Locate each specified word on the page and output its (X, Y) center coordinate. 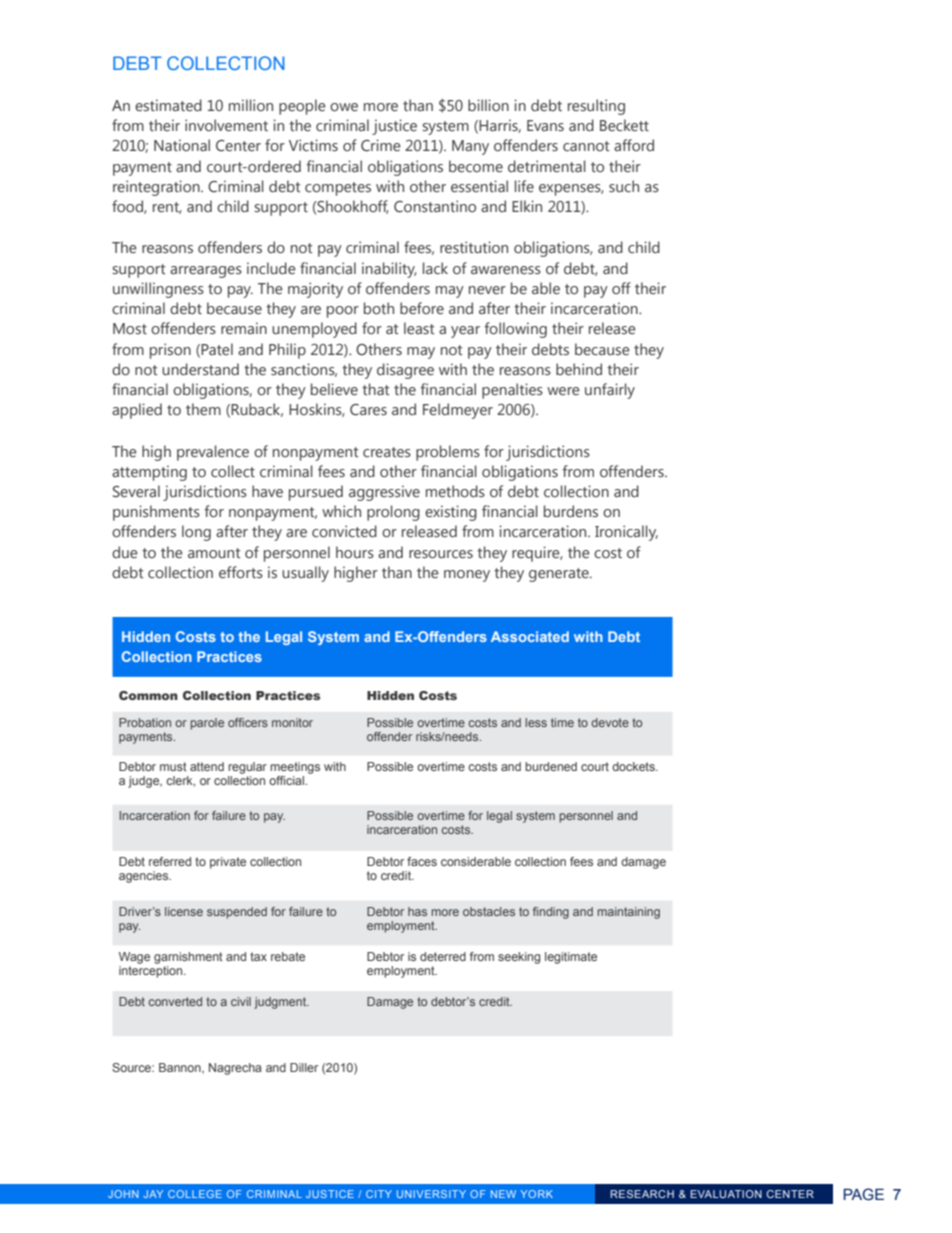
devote (610, 722)
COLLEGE (195, 1194)
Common (148, 695)
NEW (503, 1194)
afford (634, 145)
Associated (530, 636)
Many (470, 147)
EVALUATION (726, 1194)
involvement (226, 125)
